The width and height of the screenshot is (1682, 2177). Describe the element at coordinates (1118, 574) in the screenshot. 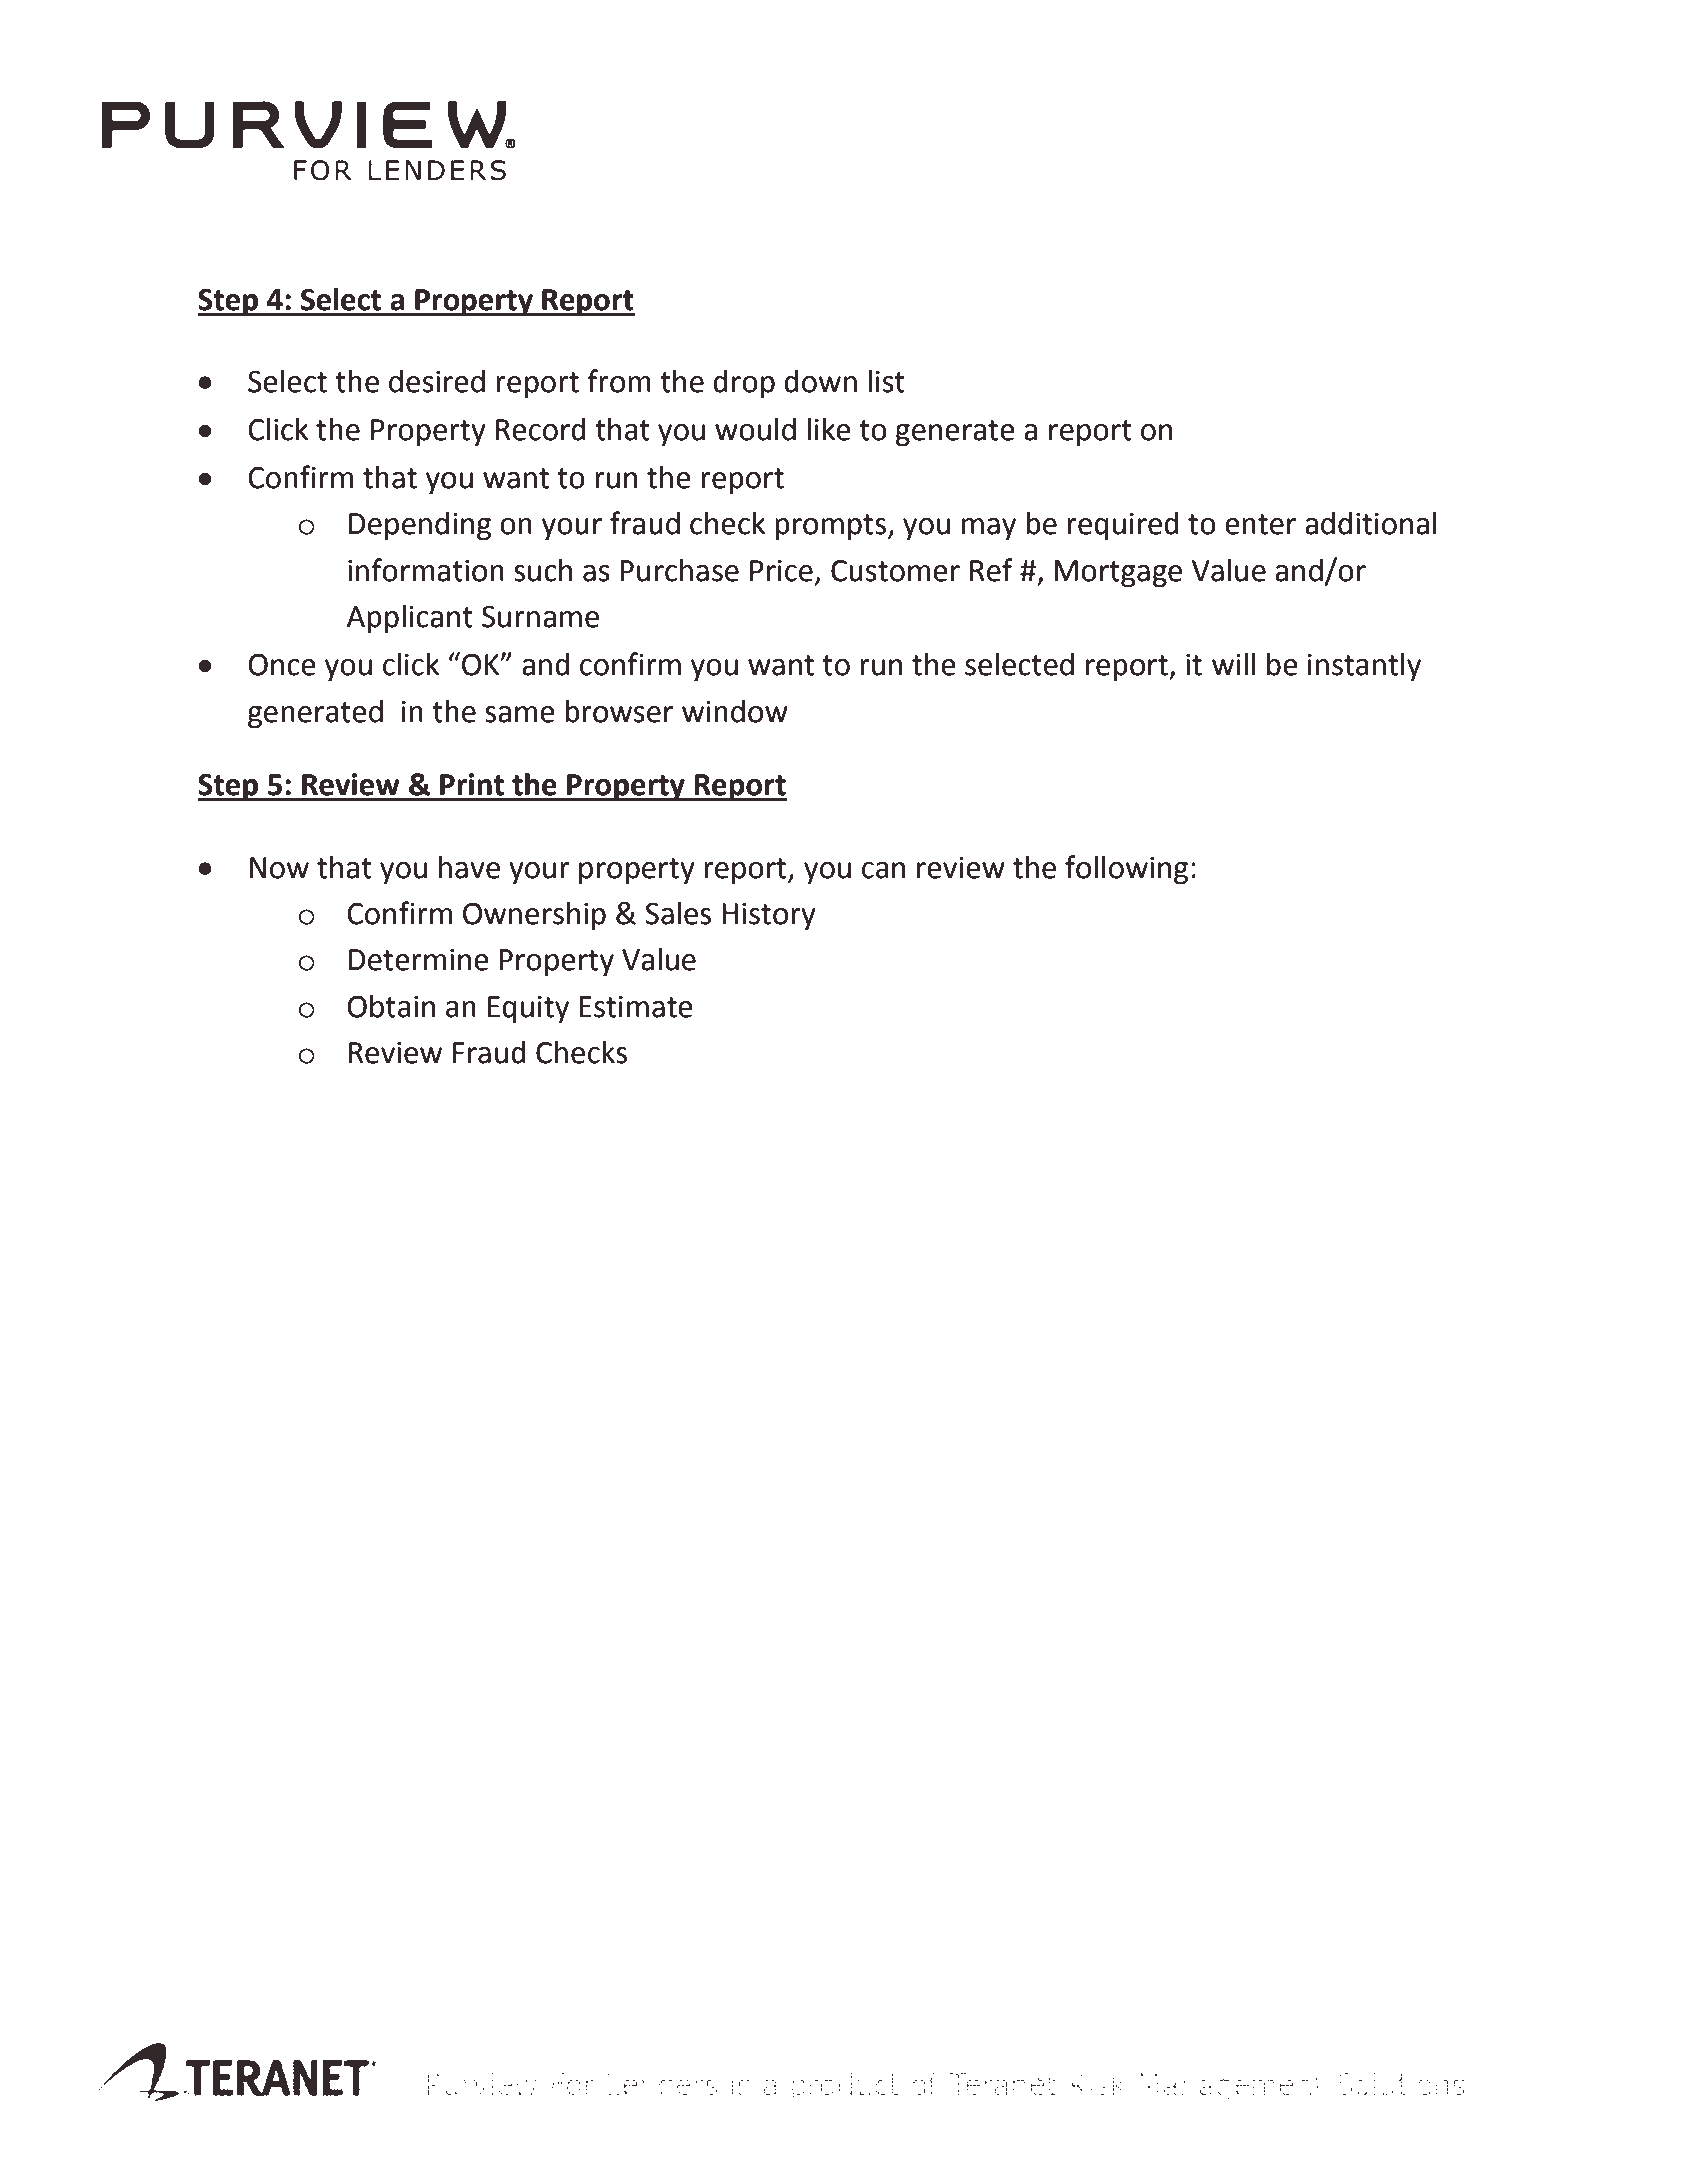

I see `Mortgage` at that location.
